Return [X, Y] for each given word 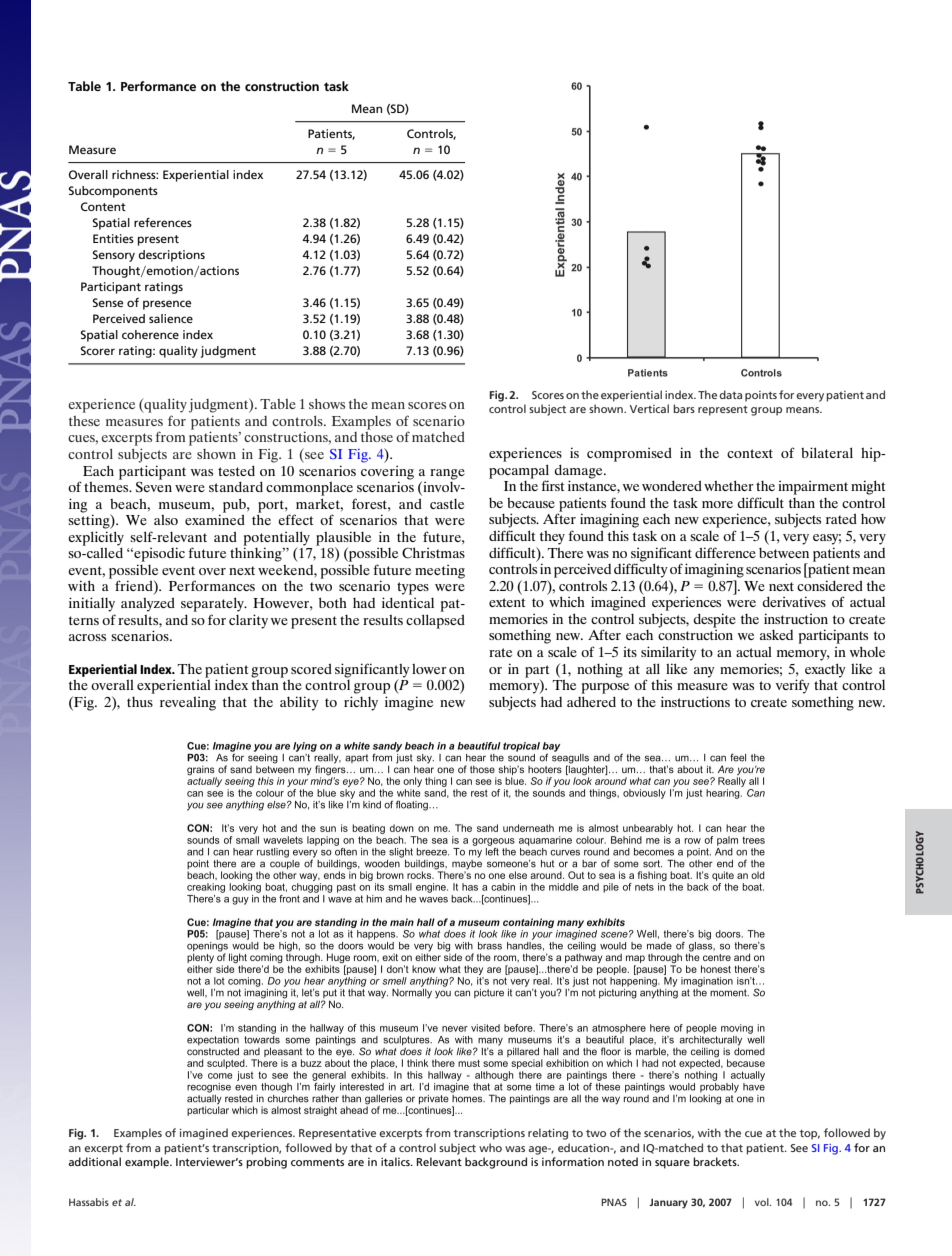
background [496, 1163]
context [750, 453]
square [672, 1164]
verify [793, 686]
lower [429, 668]
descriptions [171, 256]
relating [548, 1134]
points [761, 396]
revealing [188, 703]
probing [266, 1163]
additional [94, 1161]
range [447, 474]
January [668, 1203]
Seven [154, 486]
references [163, 222]
